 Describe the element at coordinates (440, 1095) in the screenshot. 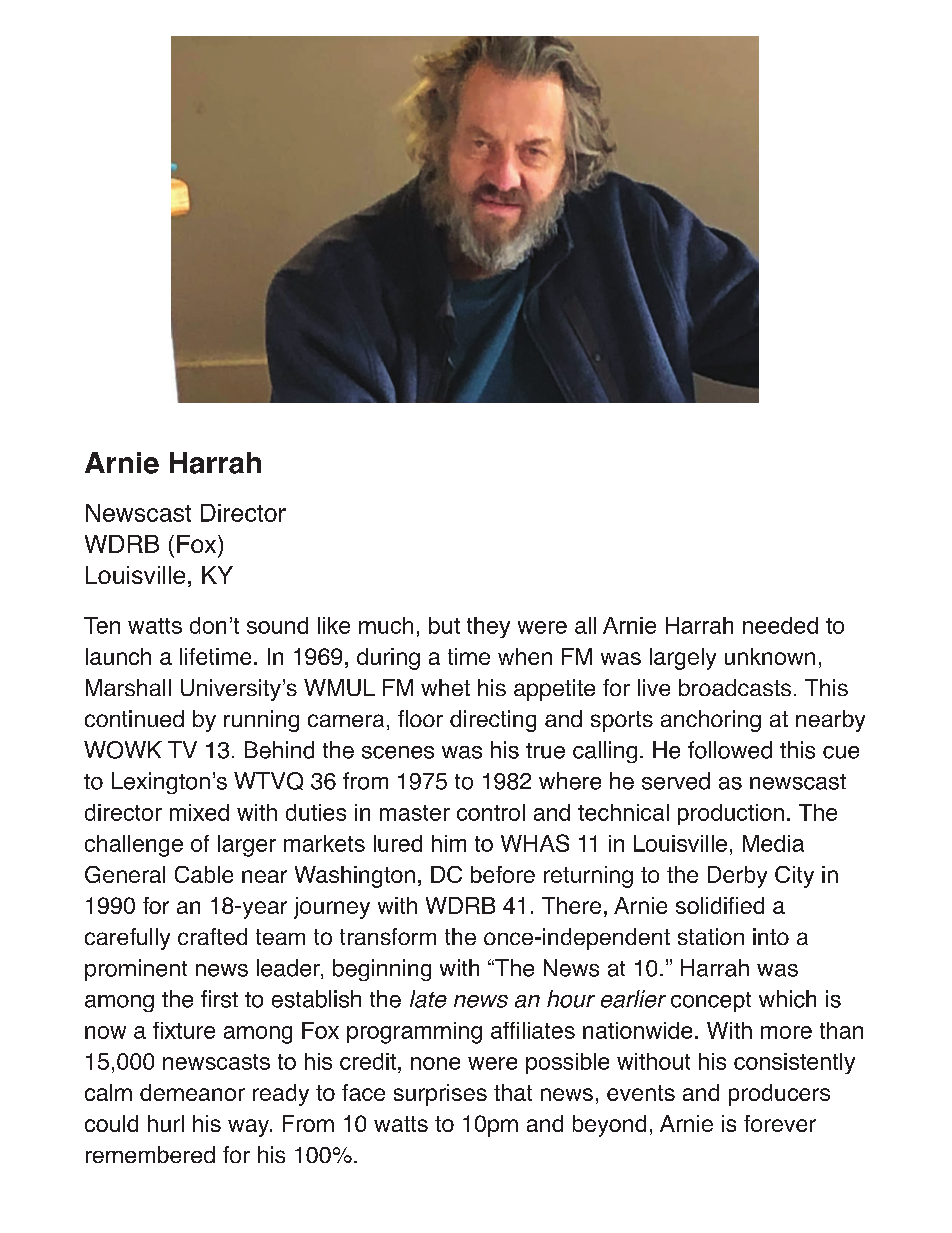

I see `surprises` at that location.
